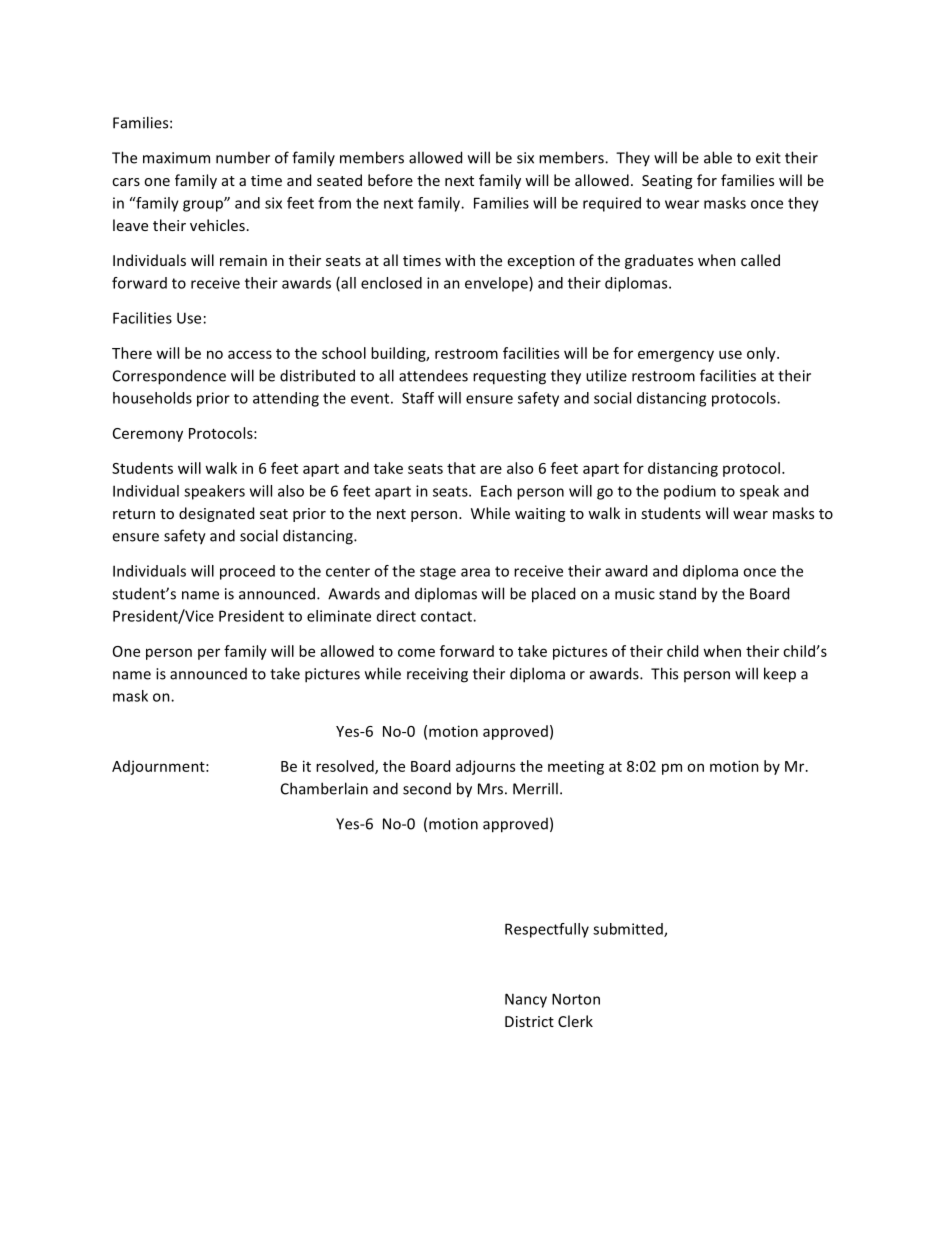 The image size is (952, 1233). I want to click on Nancy, so click(526, 1000).
